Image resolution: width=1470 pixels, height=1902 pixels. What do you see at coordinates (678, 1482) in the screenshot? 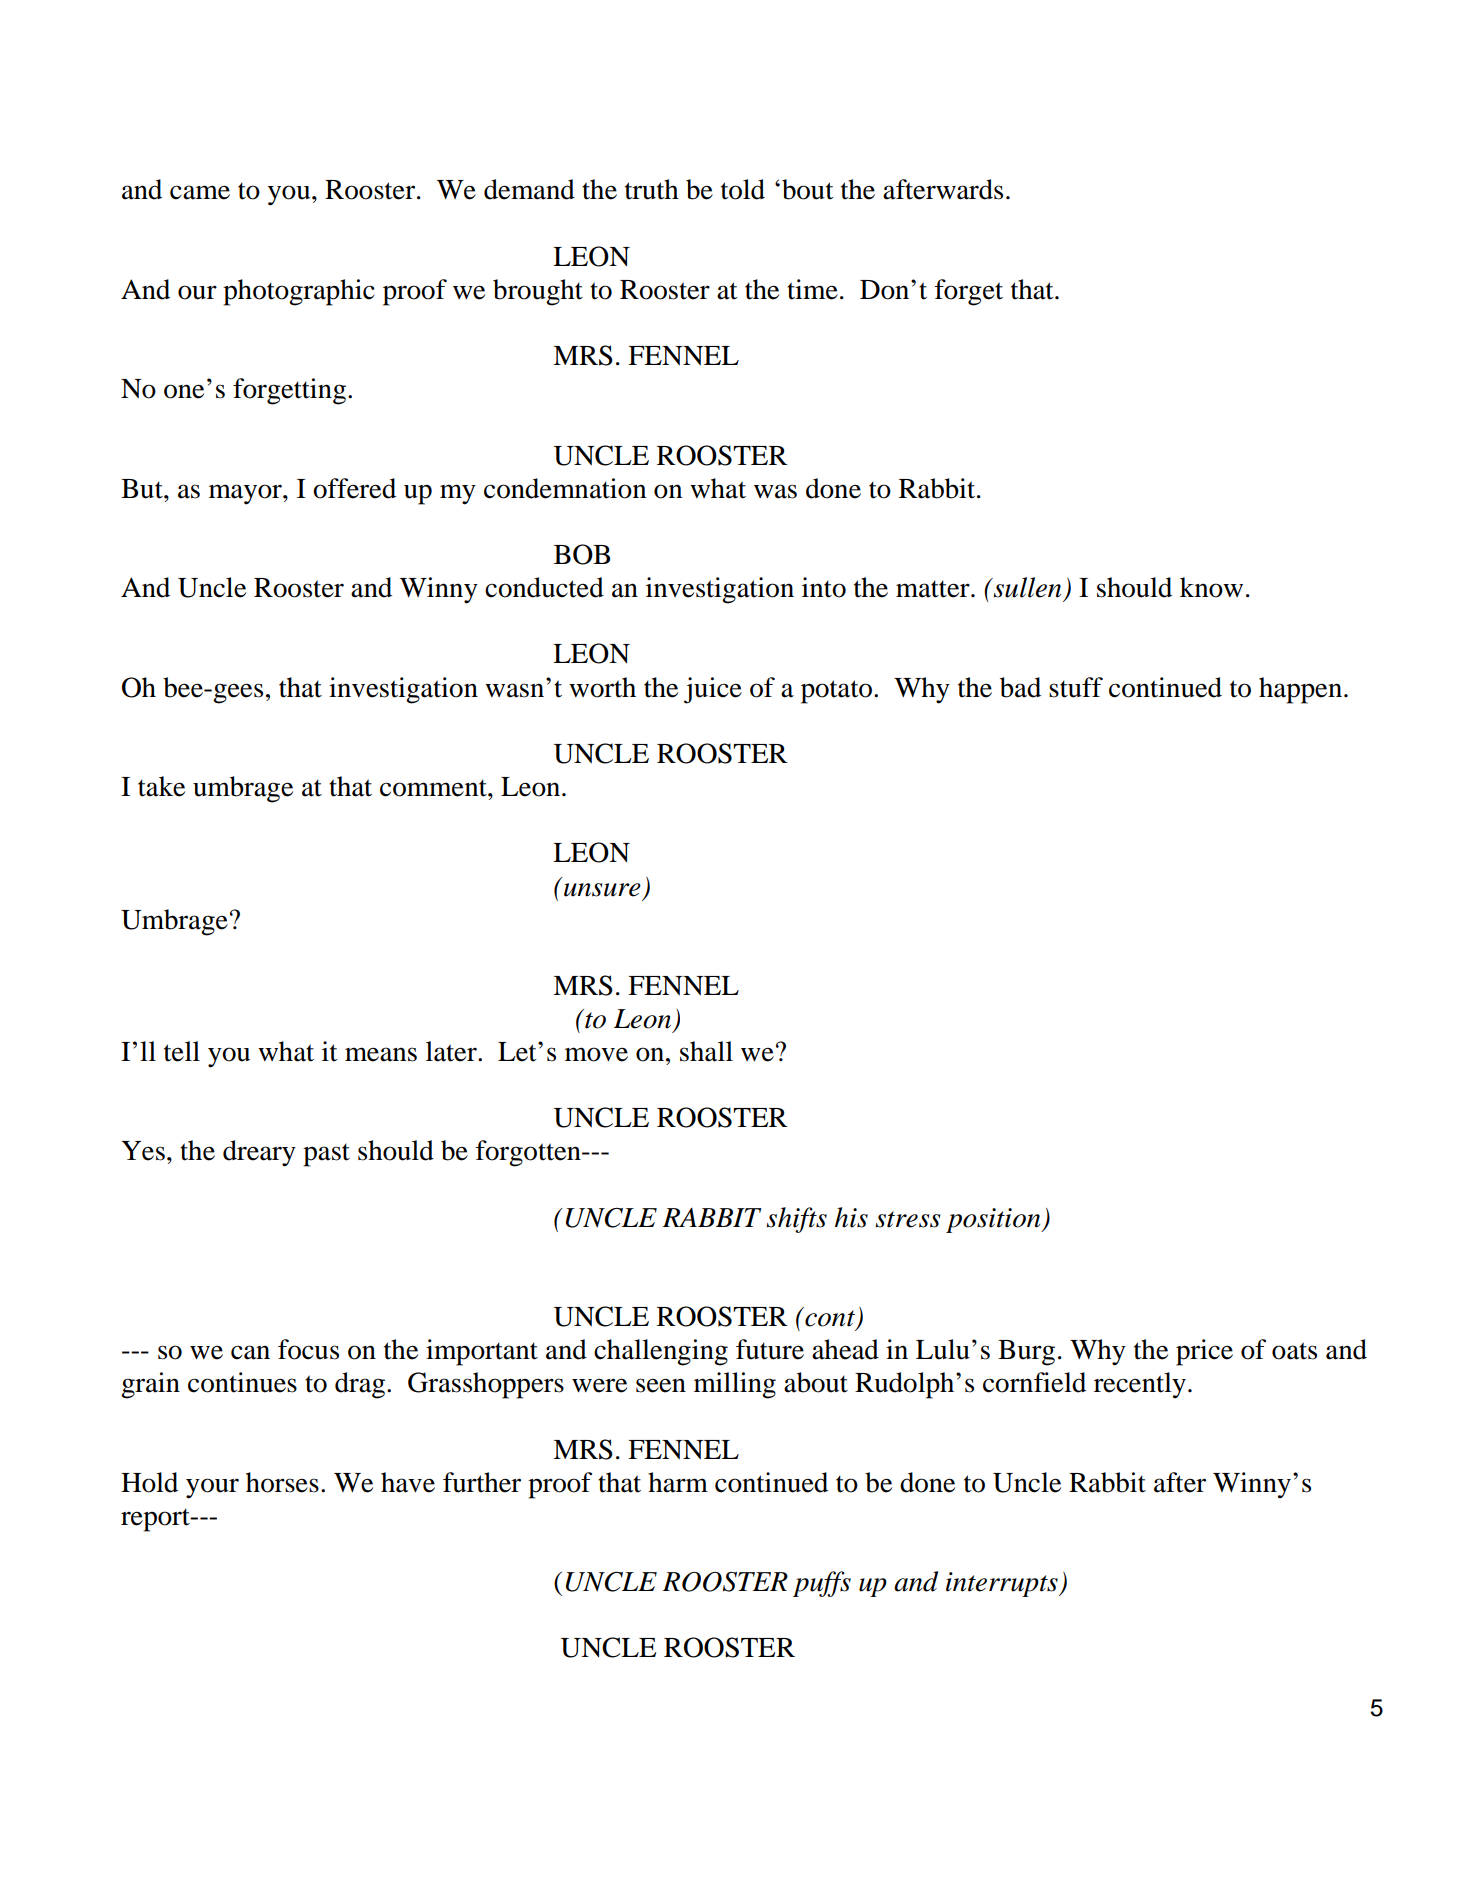
I see `harm` at bounding box center [678, 1482].
